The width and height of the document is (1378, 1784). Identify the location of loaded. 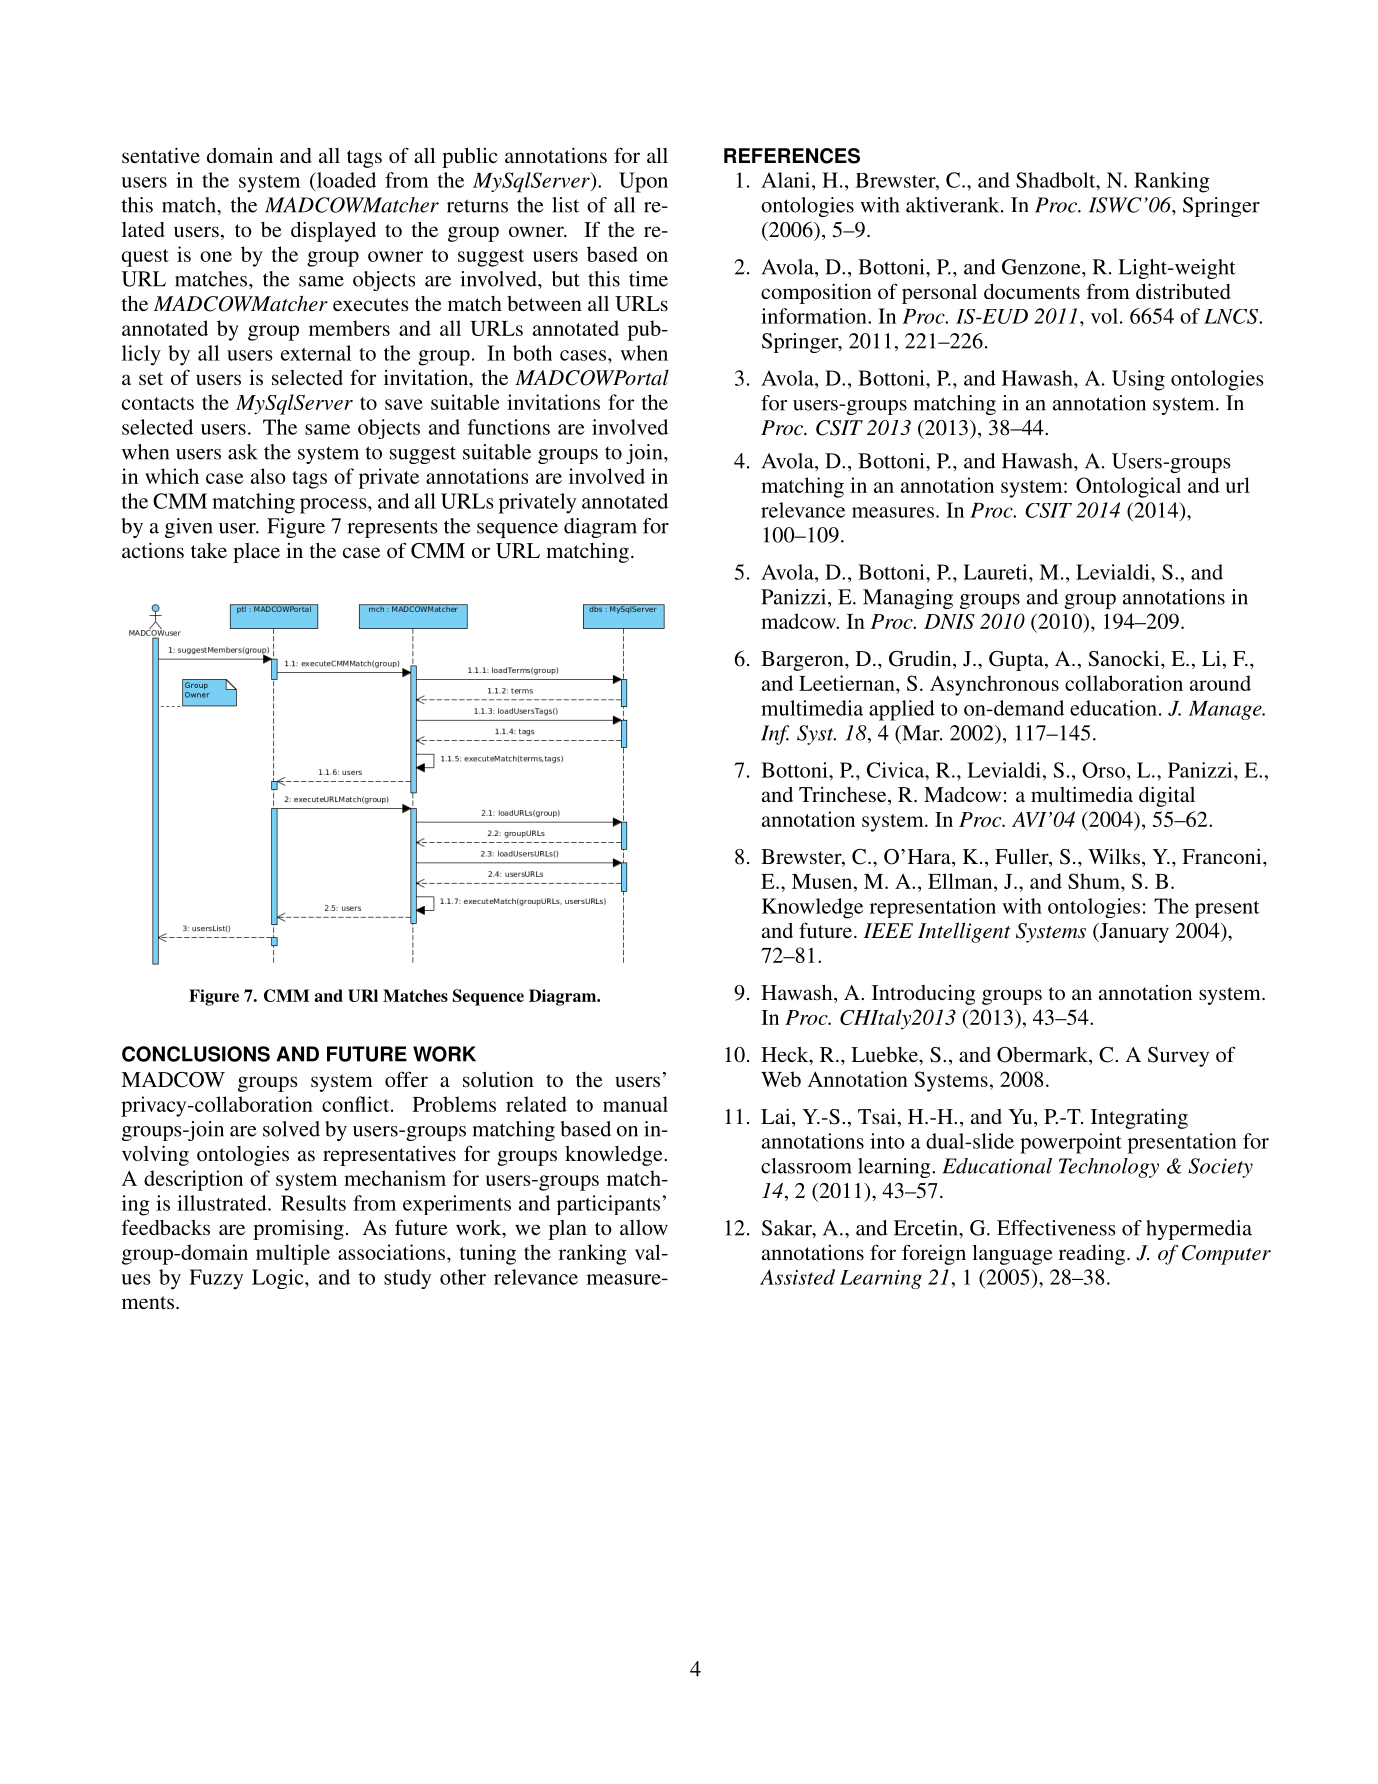
(345, 180).
